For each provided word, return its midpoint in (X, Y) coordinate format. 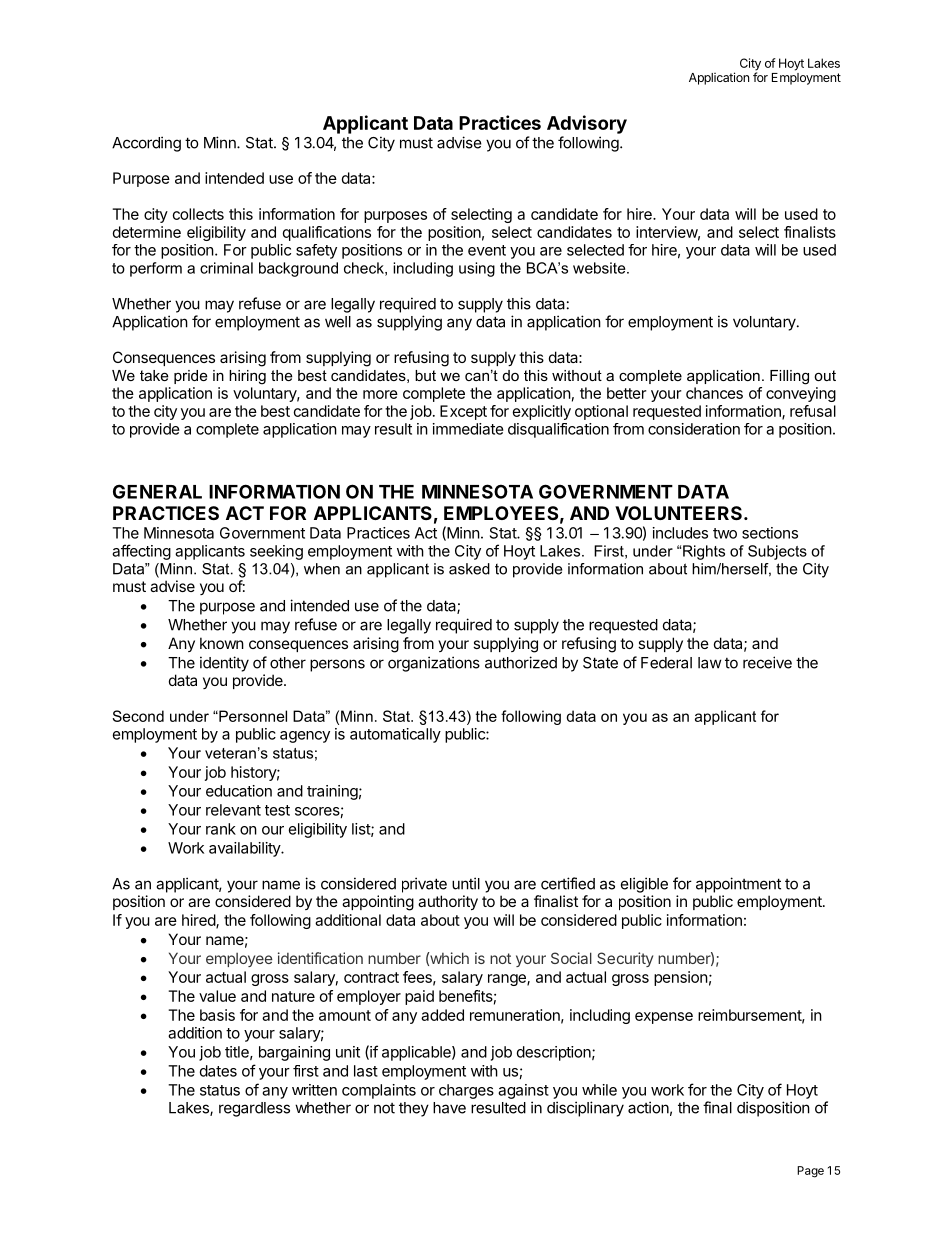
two (725, 533)
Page (810, 1172)
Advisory (587, 124)
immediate (468, 429)
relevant (233, 810)
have (449, 1108)
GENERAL (157, 491)
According (146, 144)
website (600, 268)
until (466, 883)
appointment (738, 885)
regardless (254, 1109)
